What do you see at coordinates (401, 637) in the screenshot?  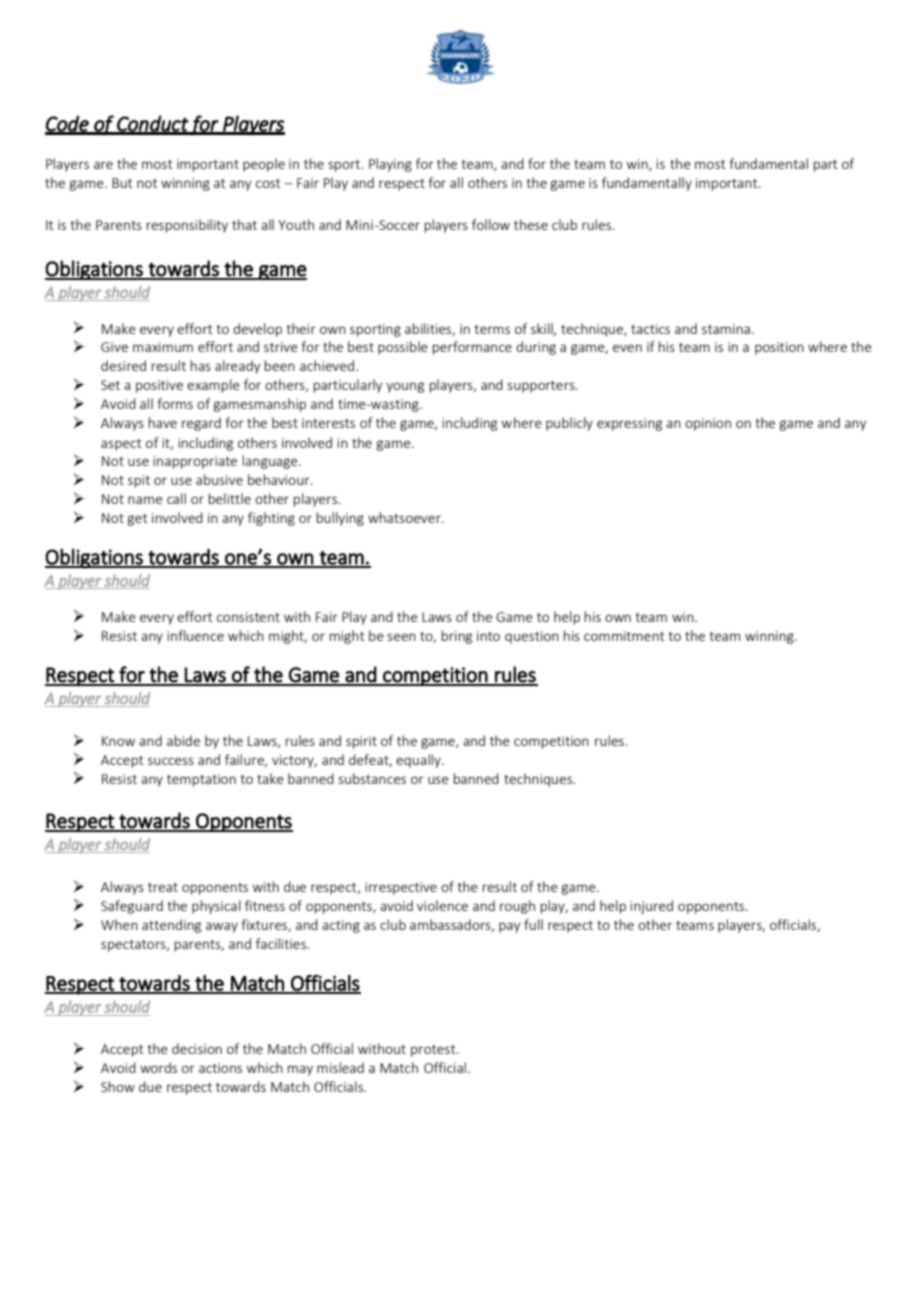 I see `seen` at bounding box center [401, 637].
